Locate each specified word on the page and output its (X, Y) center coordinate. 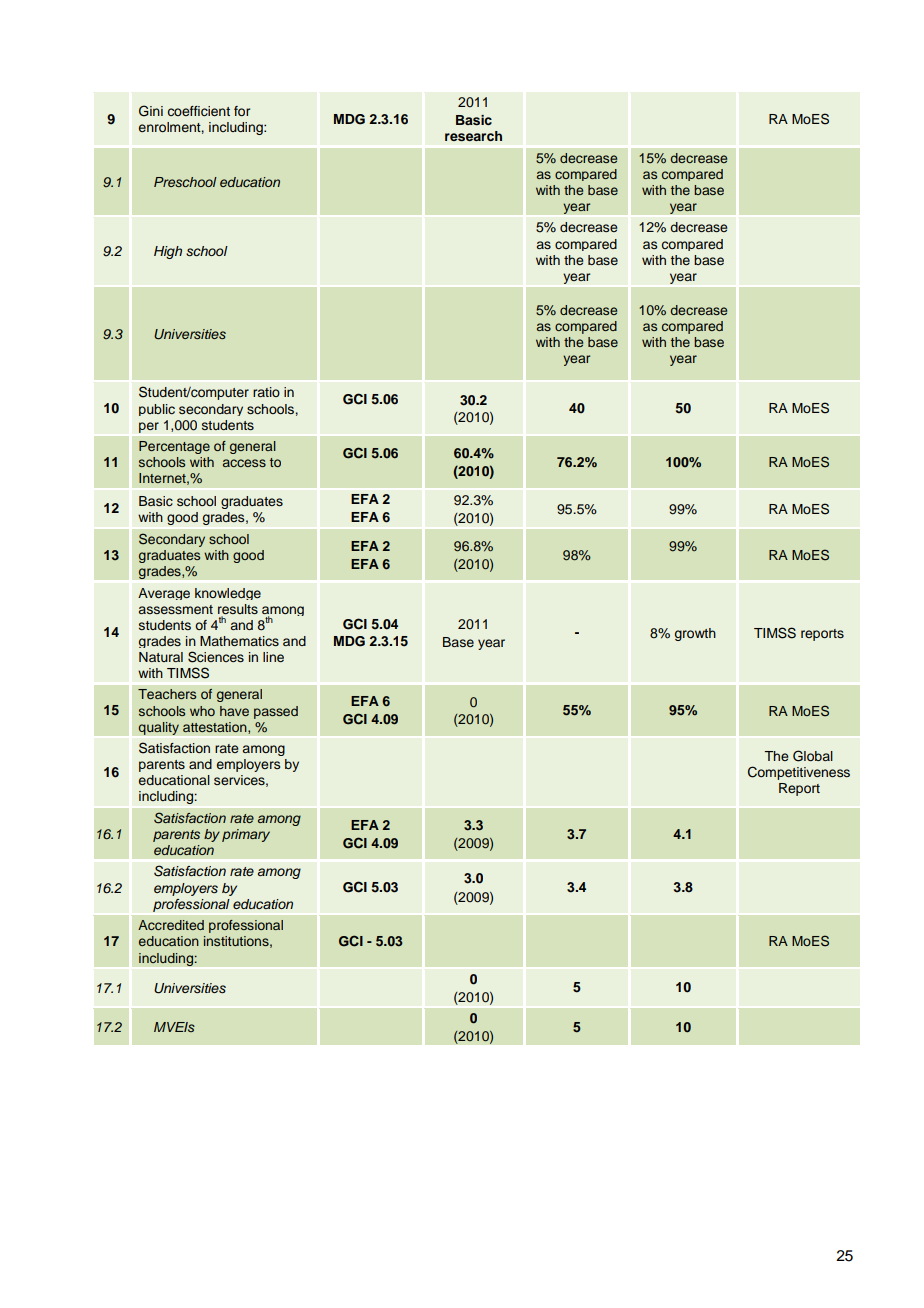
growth (695, 634)
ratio (266, 392)
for (242, 111)
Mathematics (239, 641)
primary (246, 835)
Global (813, 756)
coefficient (199, 111)
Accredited (171, 925)
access (244, 463)
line (273, 657)
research (473, 136)
